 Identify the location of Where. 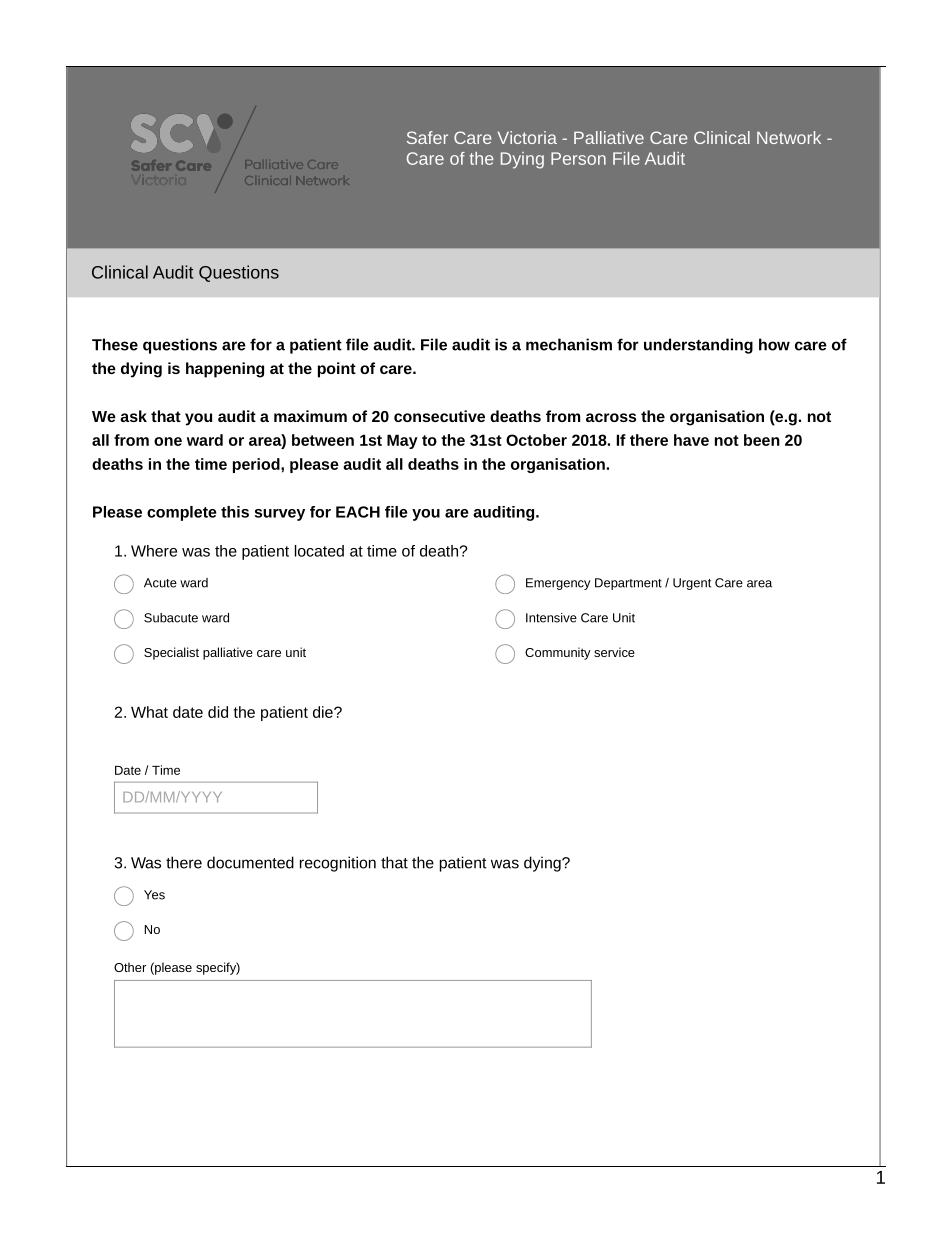
(154, 551).
